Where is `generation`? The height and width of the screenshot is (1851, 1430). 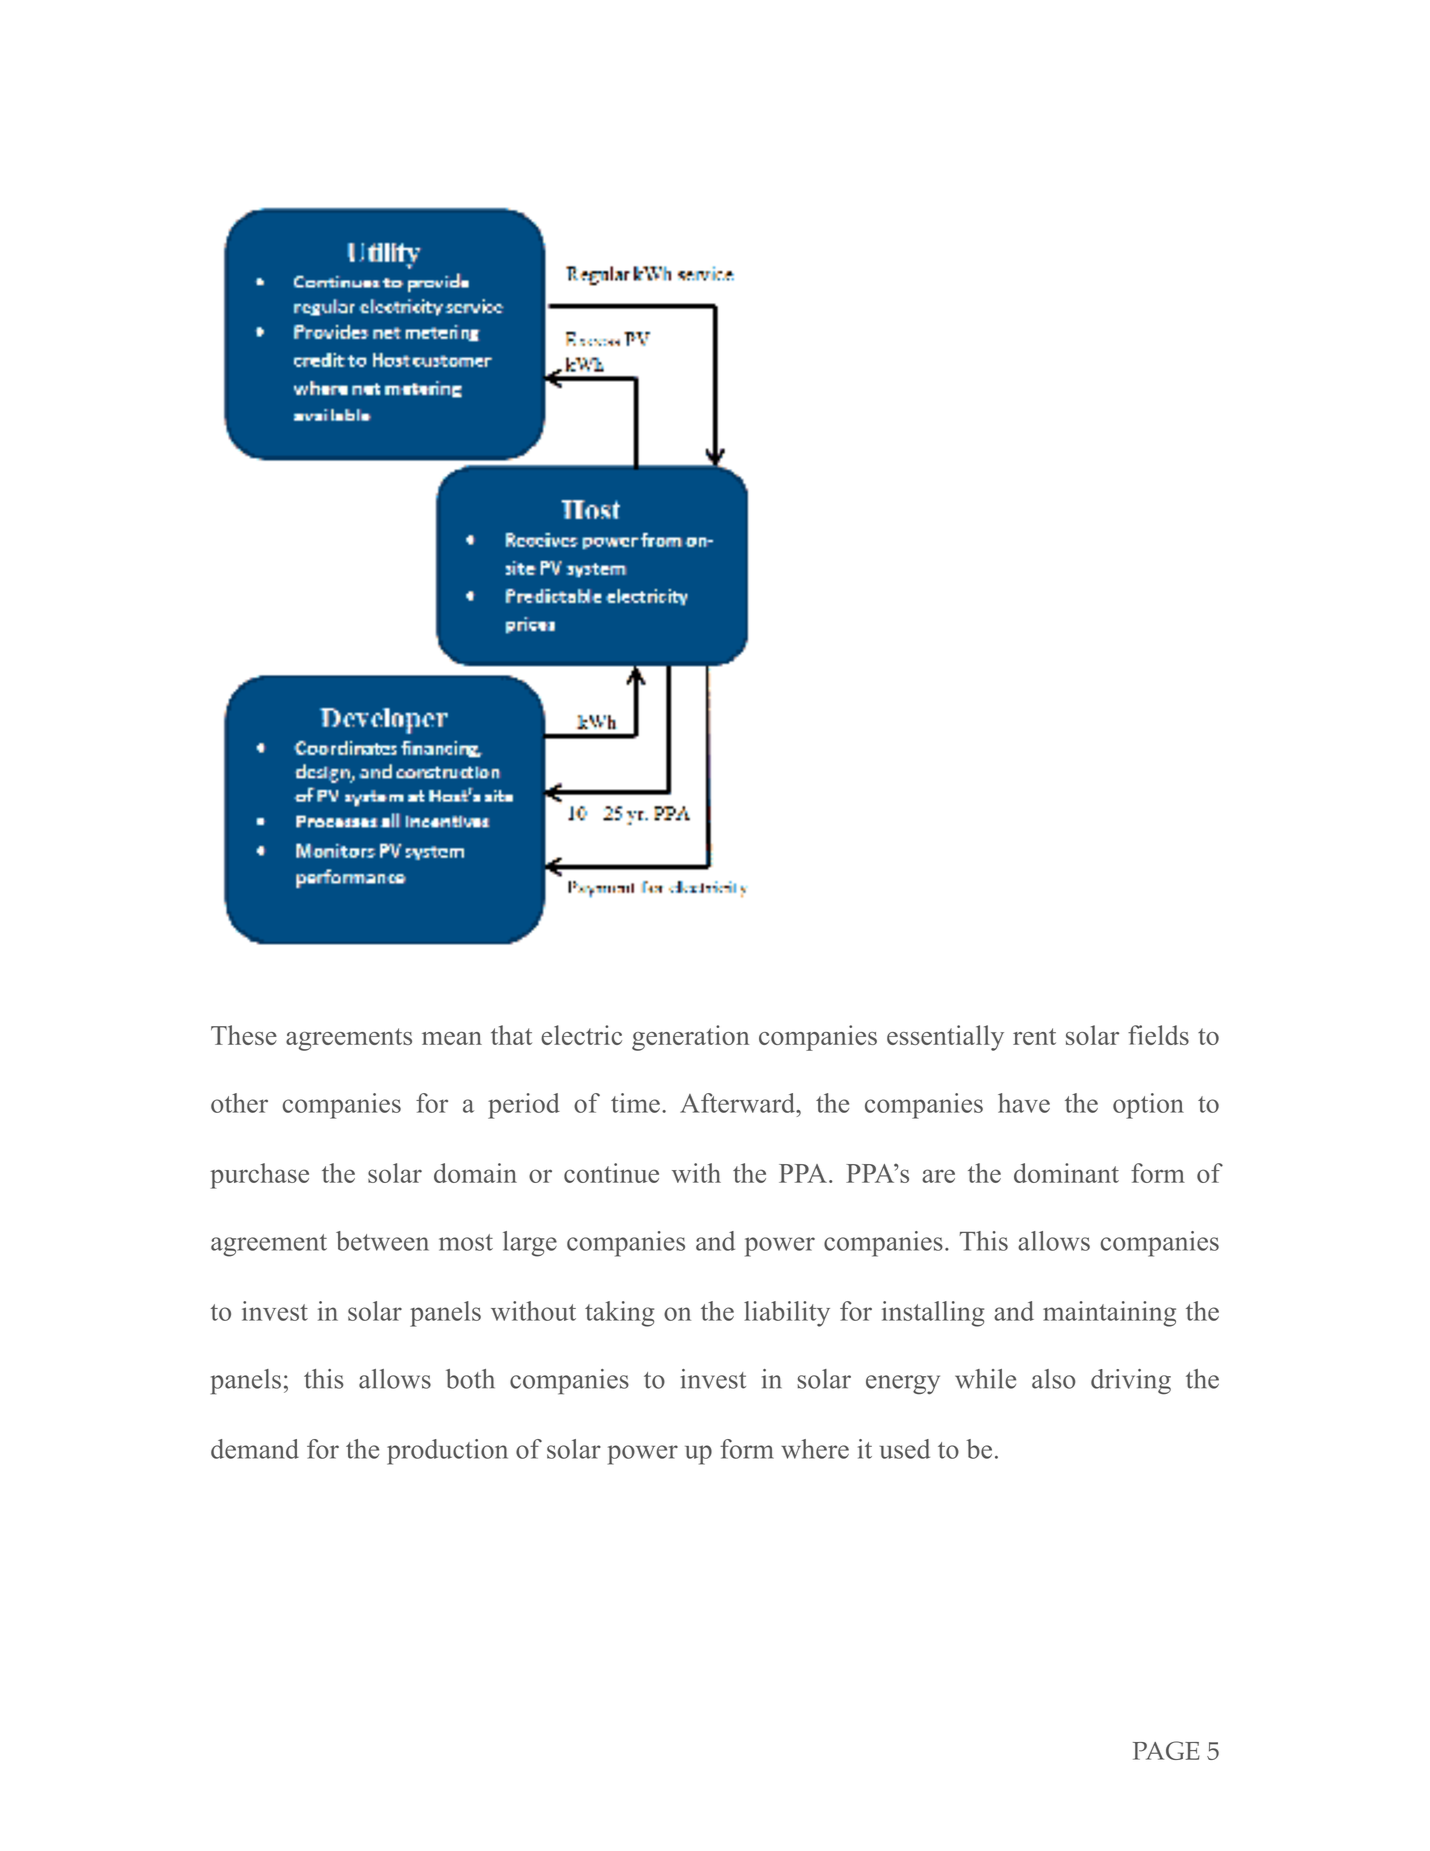
generation is located at coordinates (690, 1038).
